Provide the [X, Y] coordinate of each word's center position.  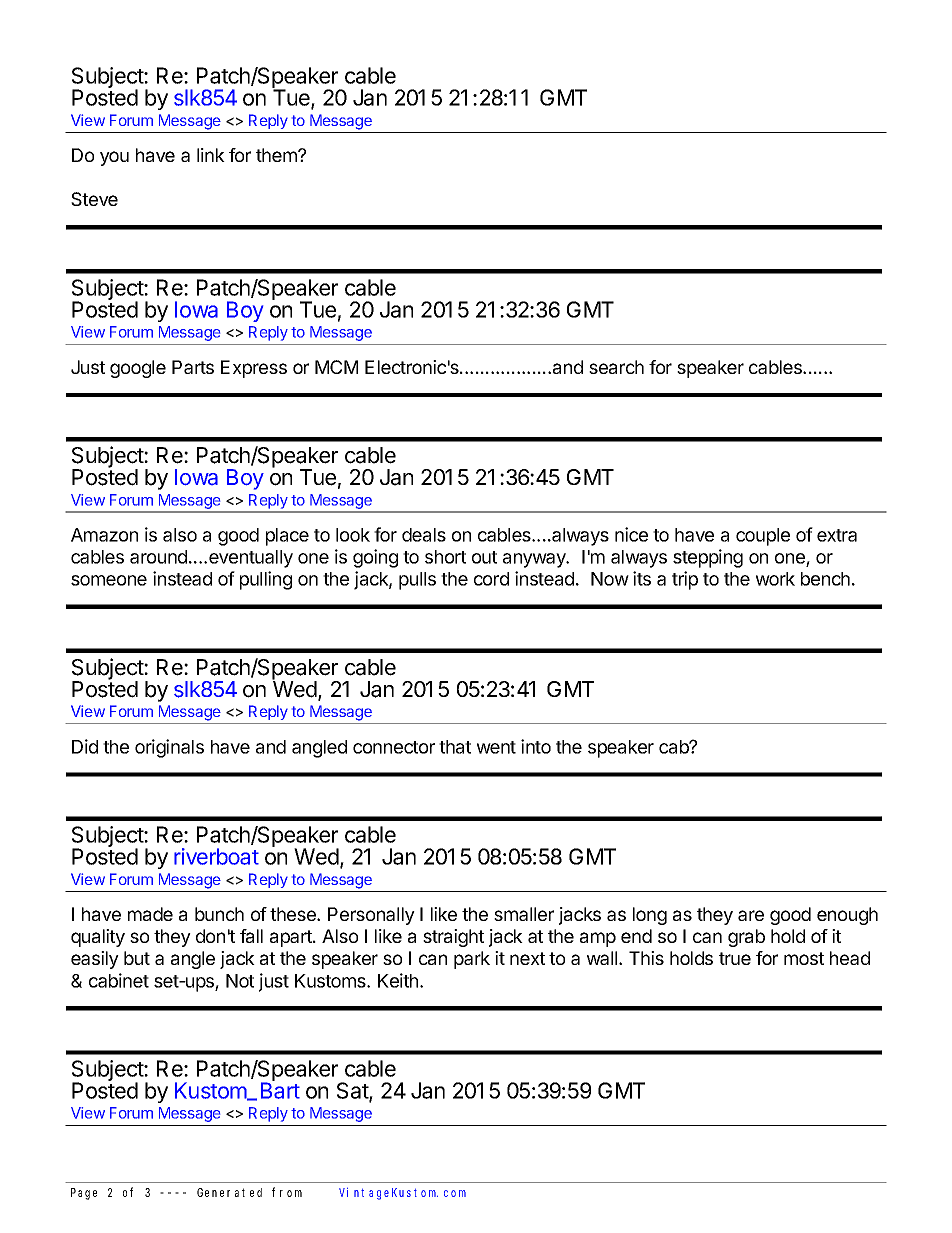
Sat [353, 1092]
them [277, 155]
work [775, 579]
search [616, 367]
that [455, 747]
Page [84, 1194]
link [211, 155]
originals [169, 748]
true [735, 958]
